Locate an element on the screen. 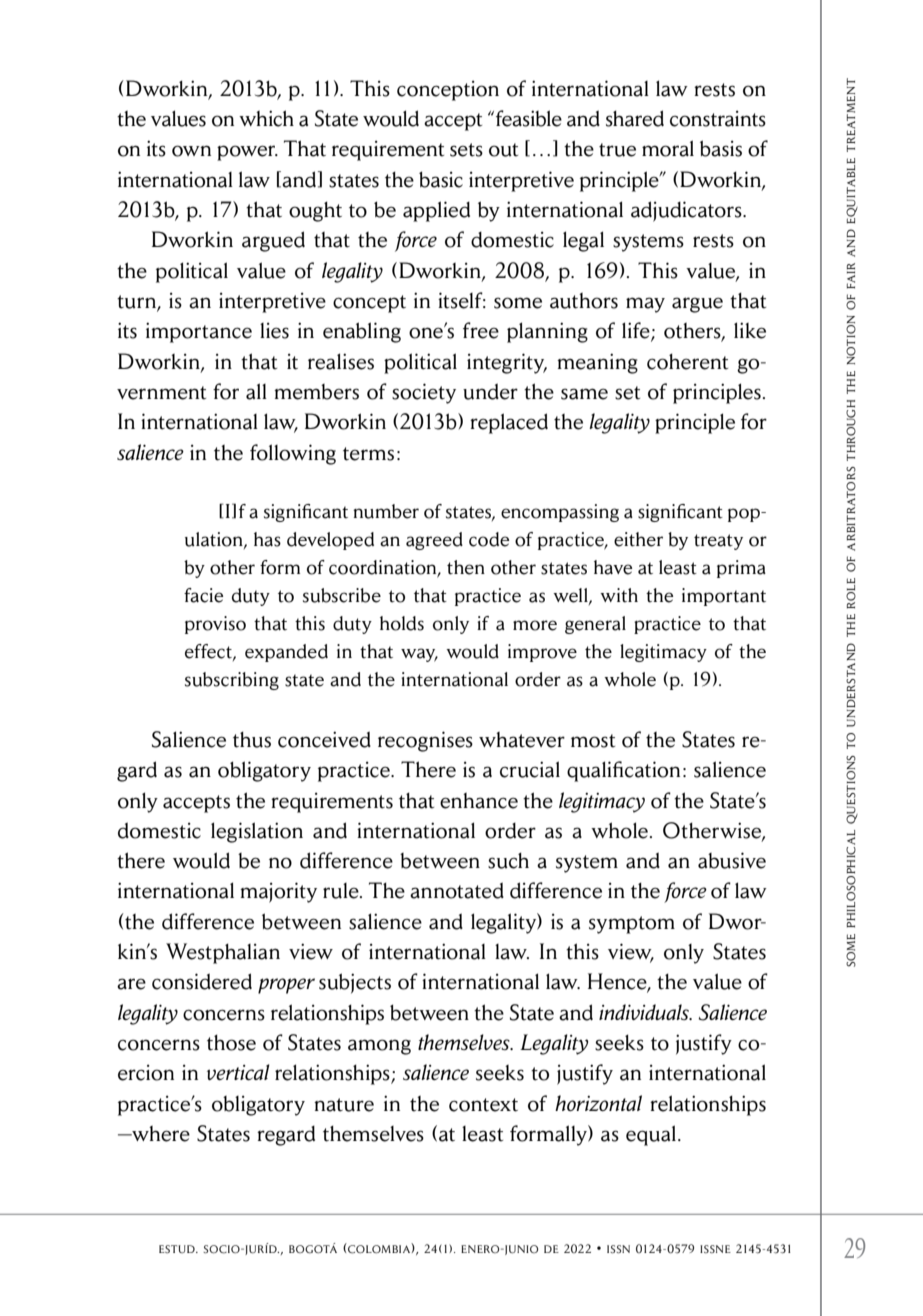 This screenshot has width=923, height=1316. society is located at coordinates (424, 393).
